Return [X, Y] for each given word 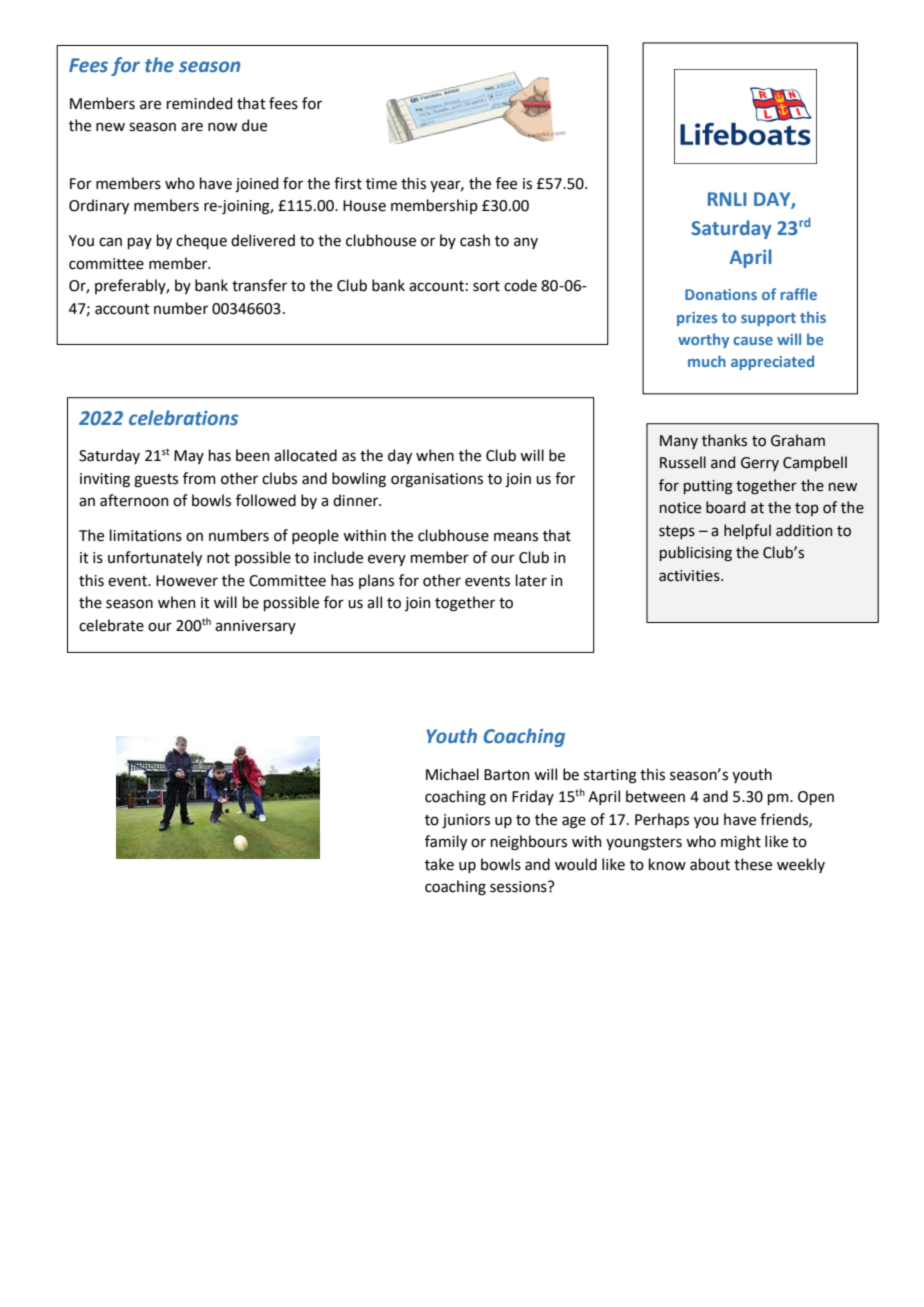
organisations [437, 480]
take [439, 864]
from [199, 478]
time [381, 184]
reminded [199, 103]
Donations [721, 294]
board [725, 507]
